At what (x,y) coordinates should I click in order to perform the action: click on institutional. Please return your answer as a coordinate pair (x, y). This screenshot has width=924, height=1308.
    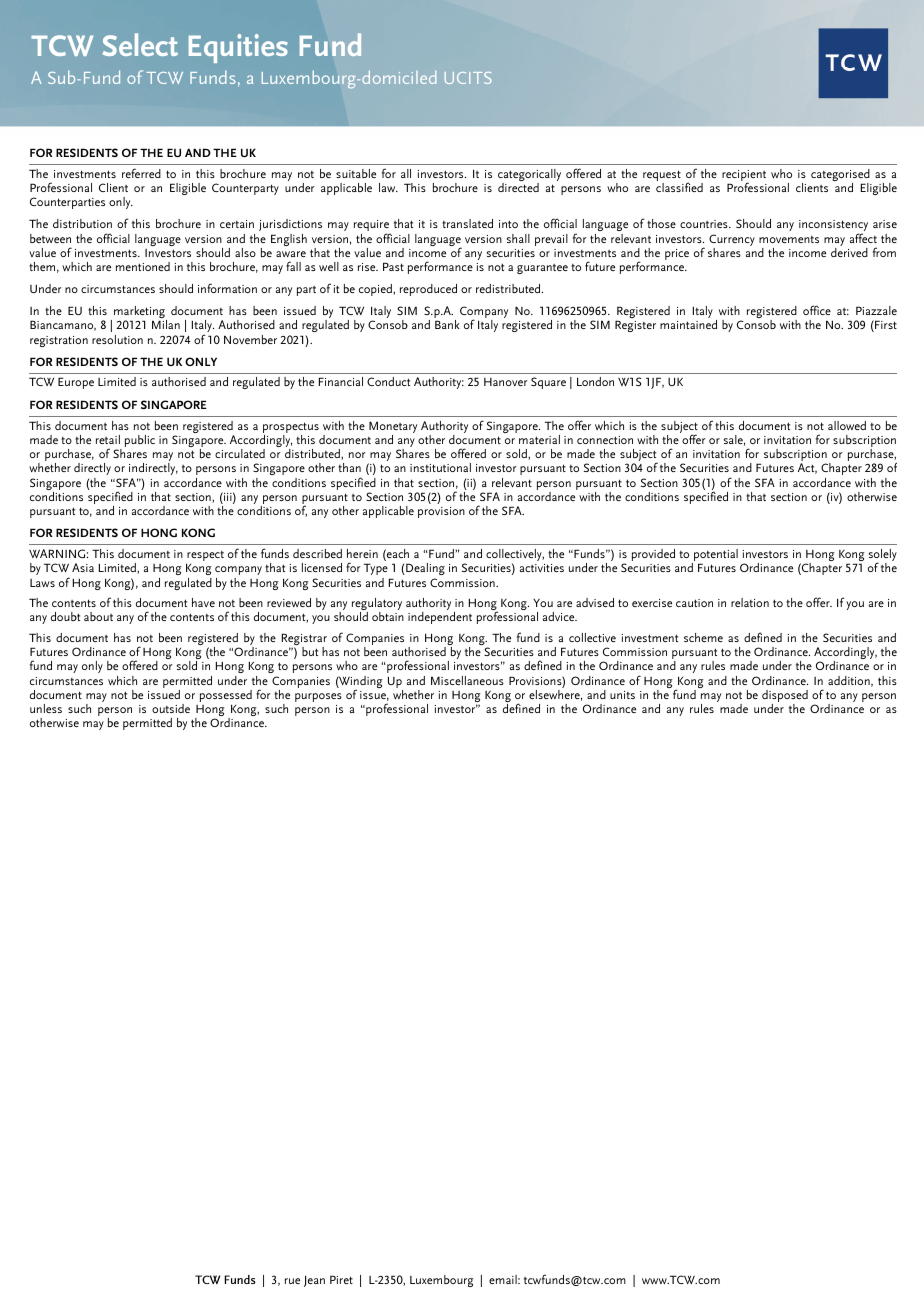
    Looking at the image, I should click on (440, 467).
